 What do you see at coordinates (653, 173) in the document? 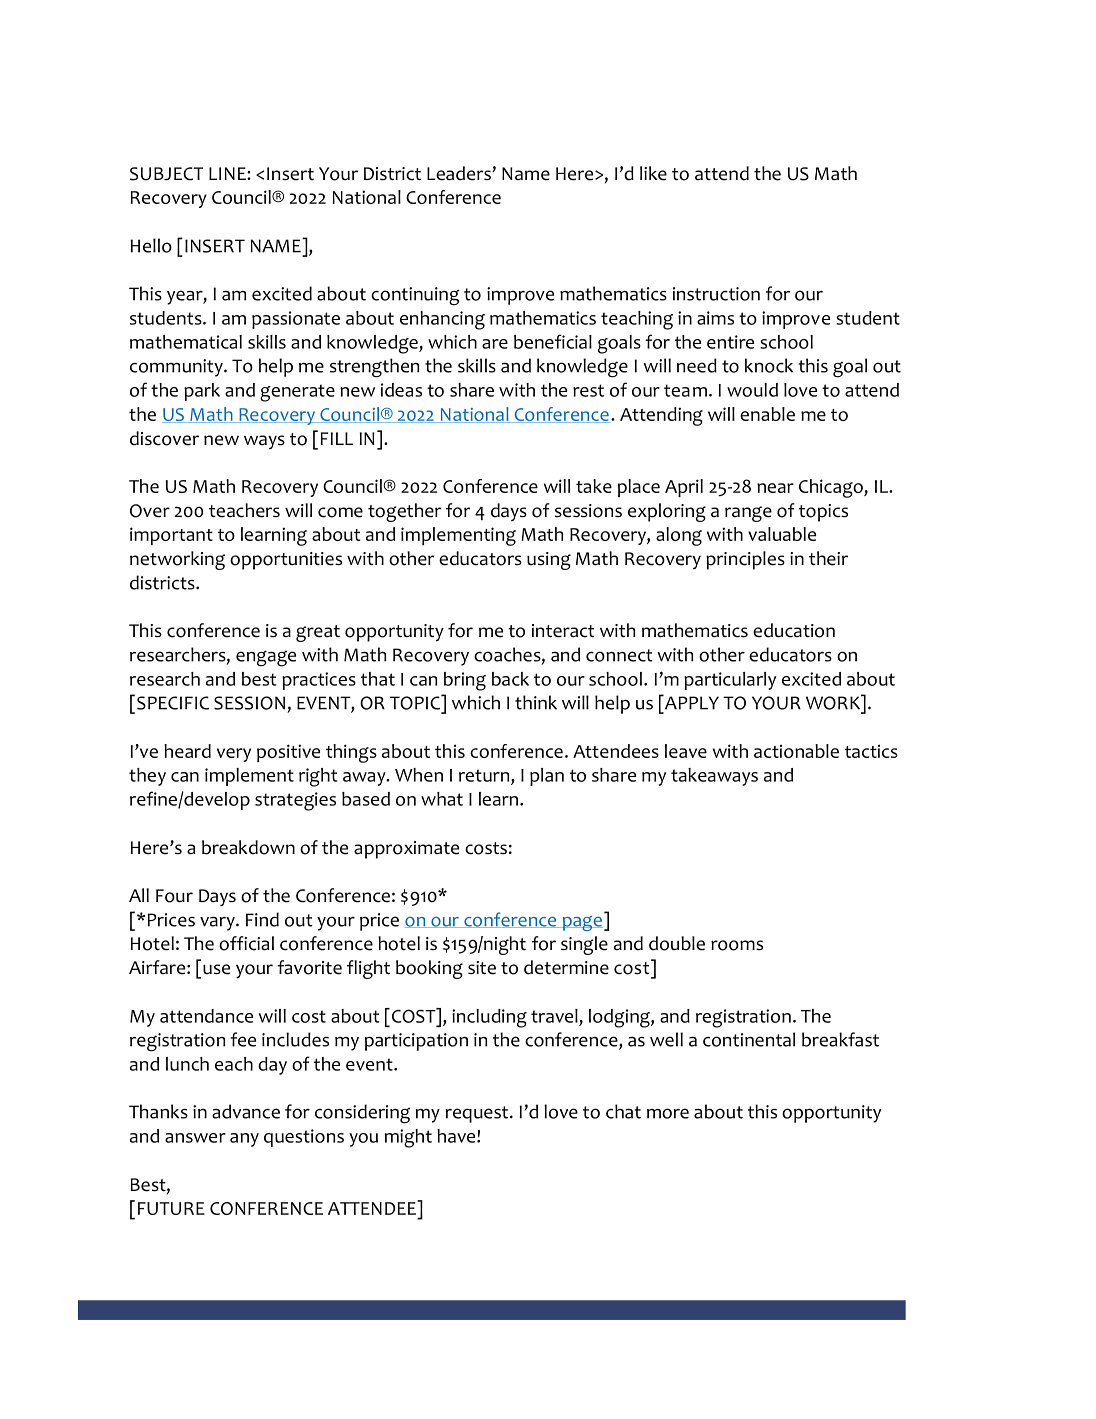
I see `like` at bounding box center [653, 173].
